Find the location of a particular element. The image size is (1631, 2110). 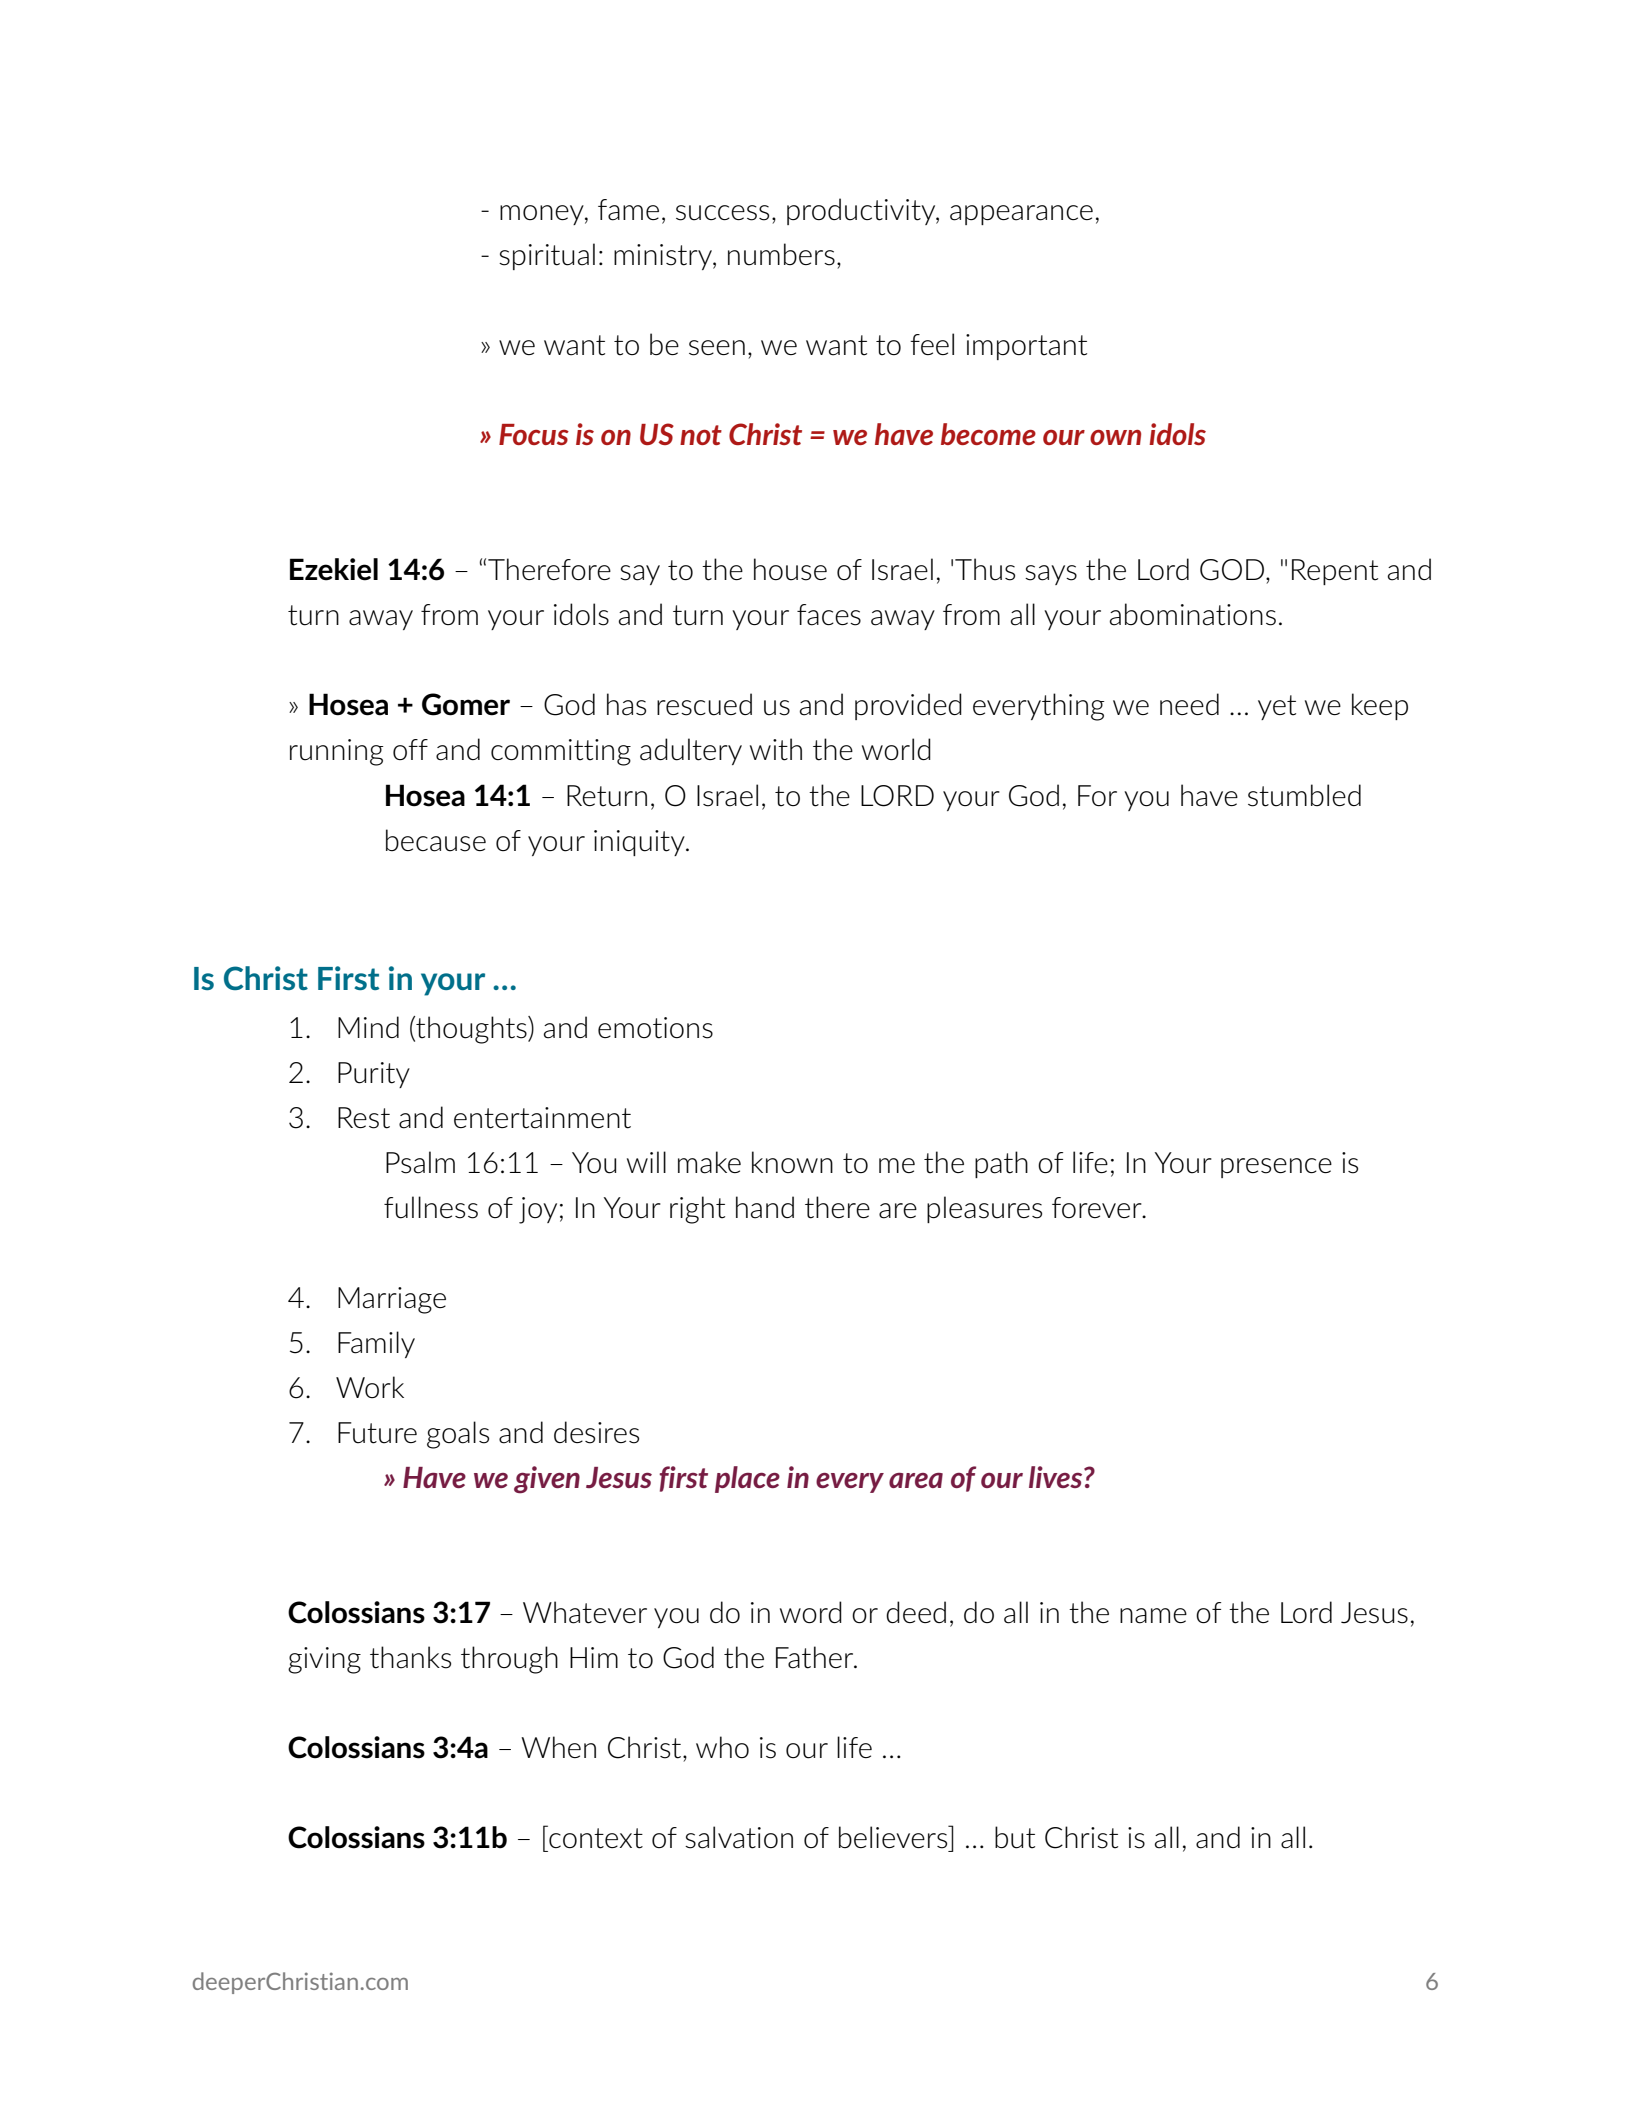

stumbled is located at coordinates (1304, 795).
